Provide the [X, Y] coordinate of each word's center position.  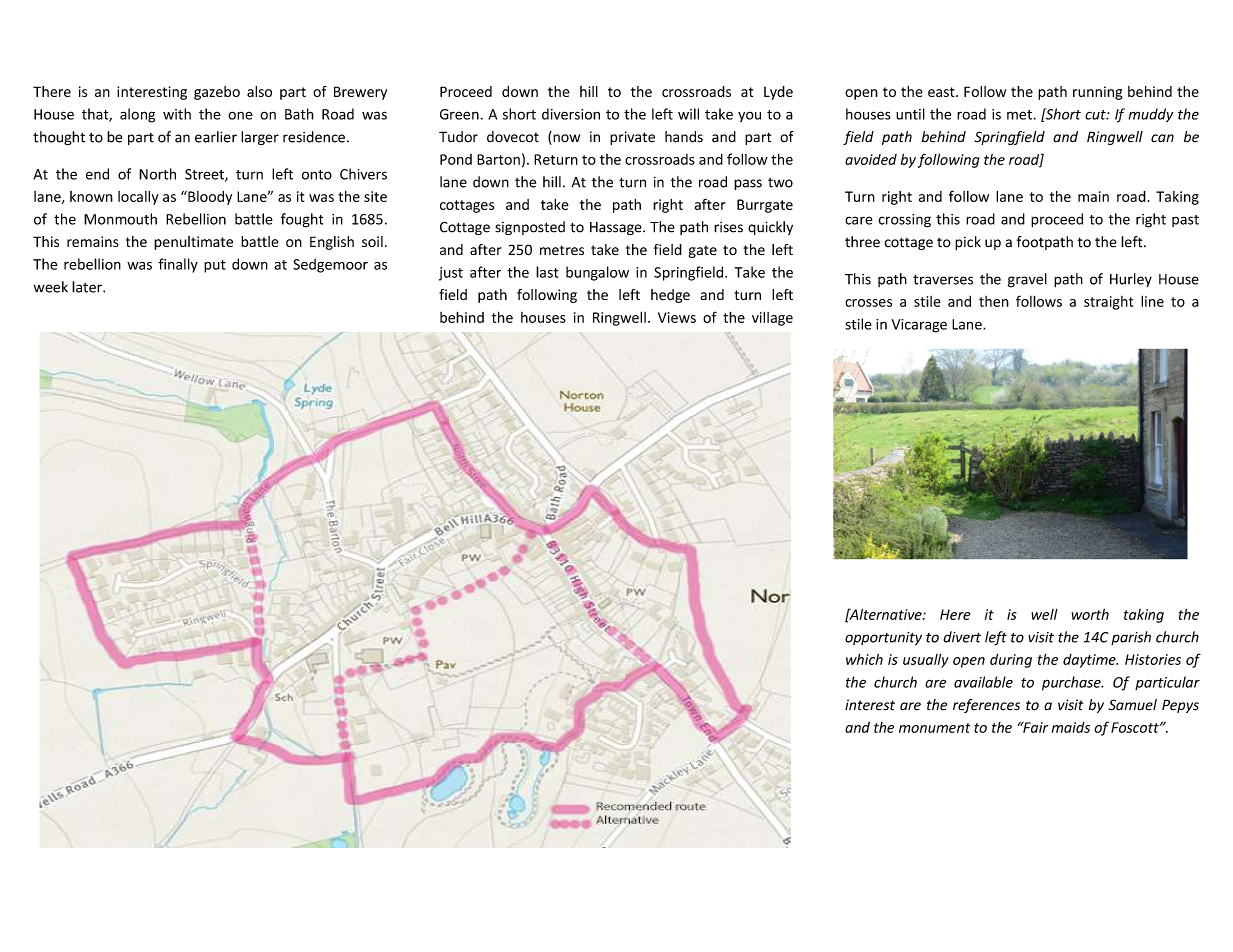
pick [968, 243]
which [864, 659]
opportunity [883, 639]
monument [934, 728]
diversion [571, 114]
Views [677, 317]
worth [1090, 614]
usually [926, 660]
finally [178, 265]
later [88, 287]
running [1097, 93]
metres [562, 250]
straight [1108, 303]
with [177, 114]
